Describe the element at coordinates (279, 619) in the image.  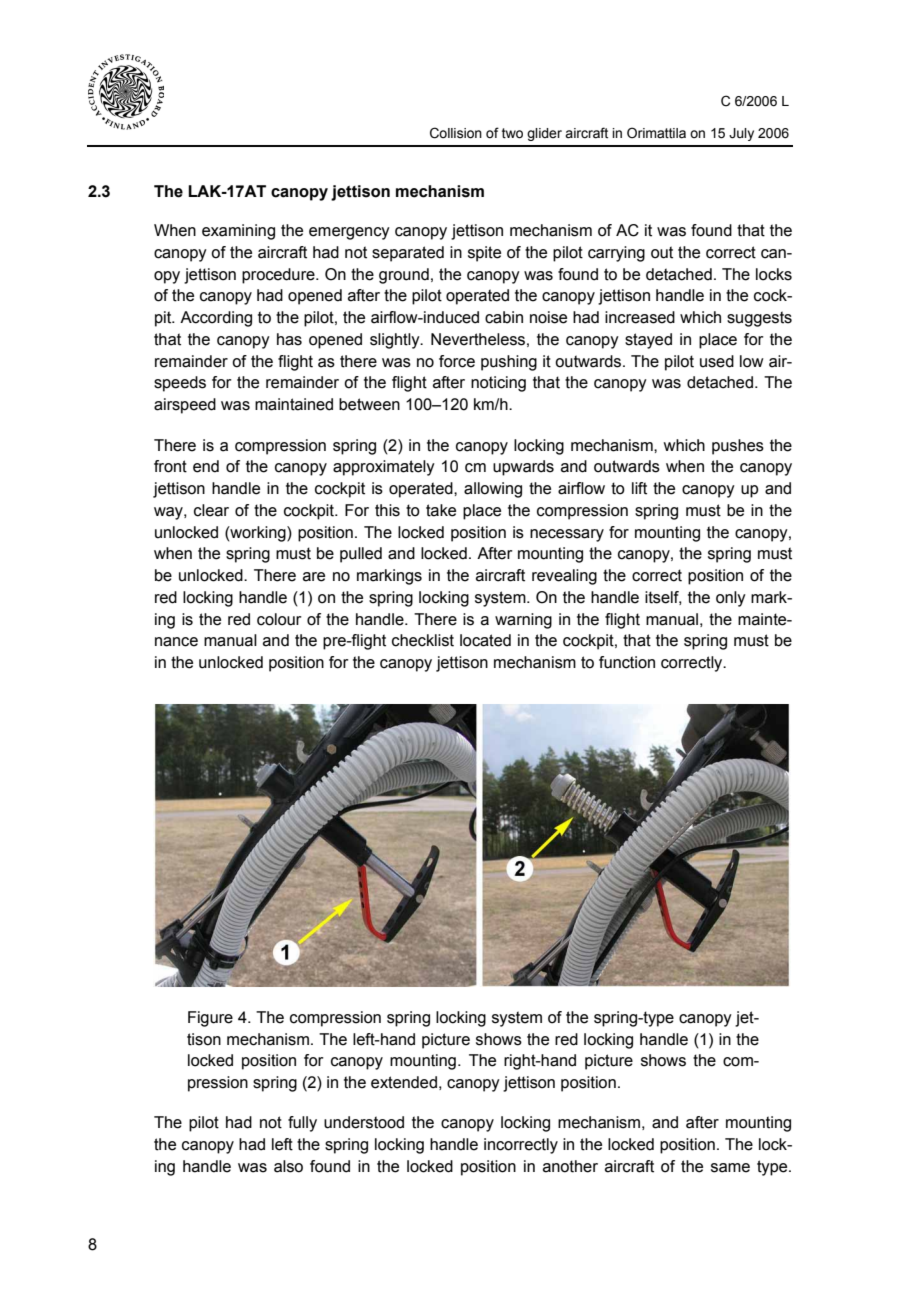
I see `colour` at that location.
